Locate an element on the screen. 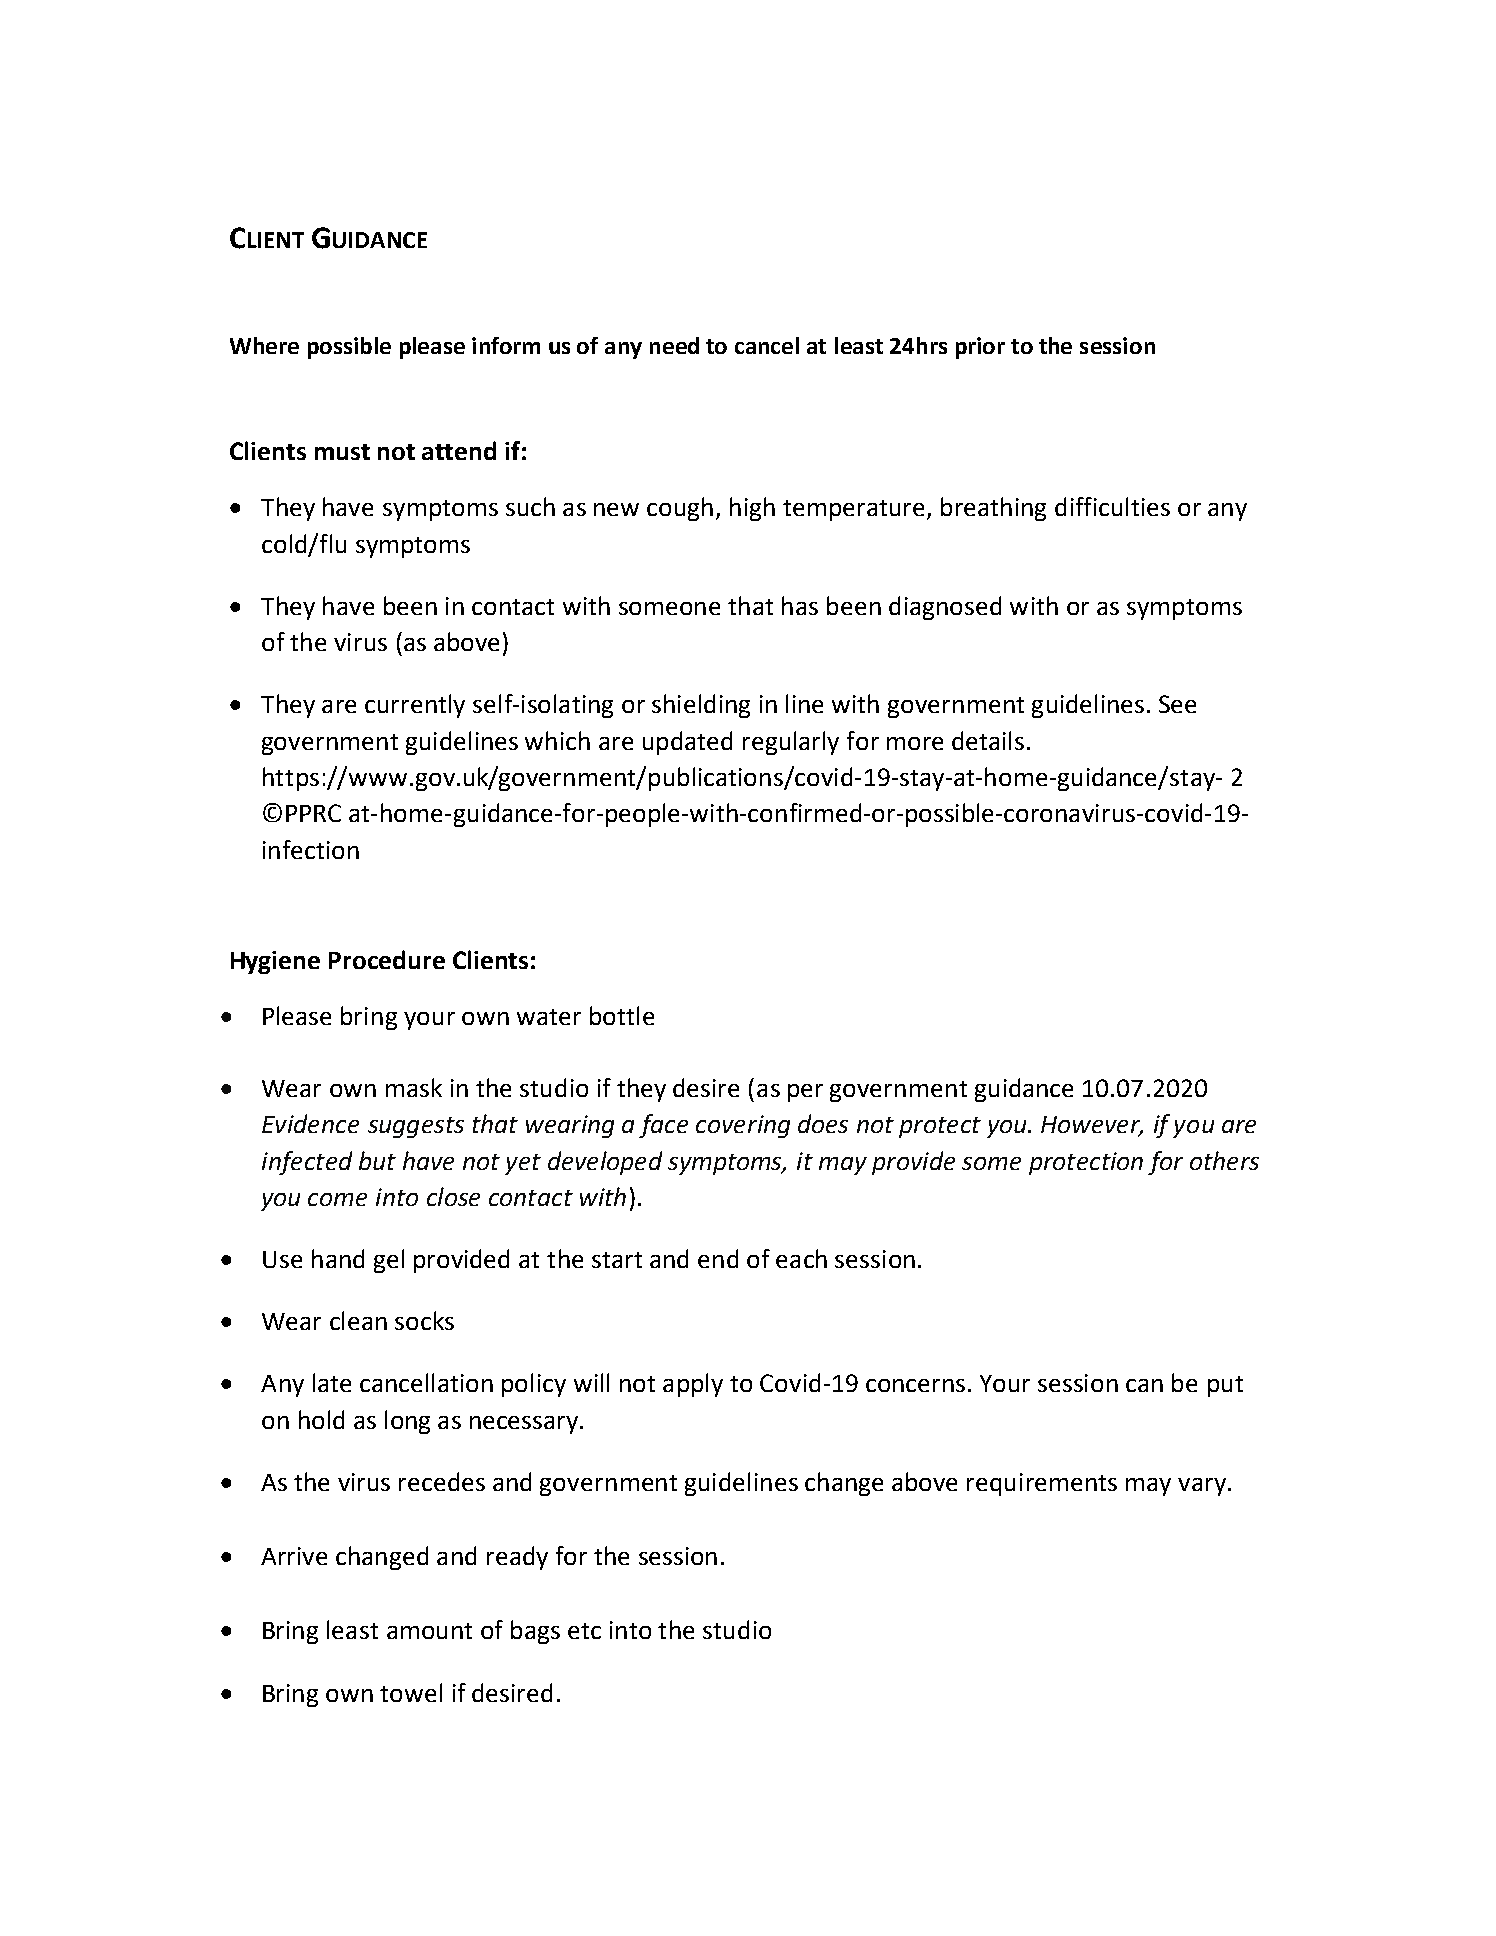 Image resolution: width=1496 pixels, height=1936 pixels. However is located at coordinates (1092, 1126).
